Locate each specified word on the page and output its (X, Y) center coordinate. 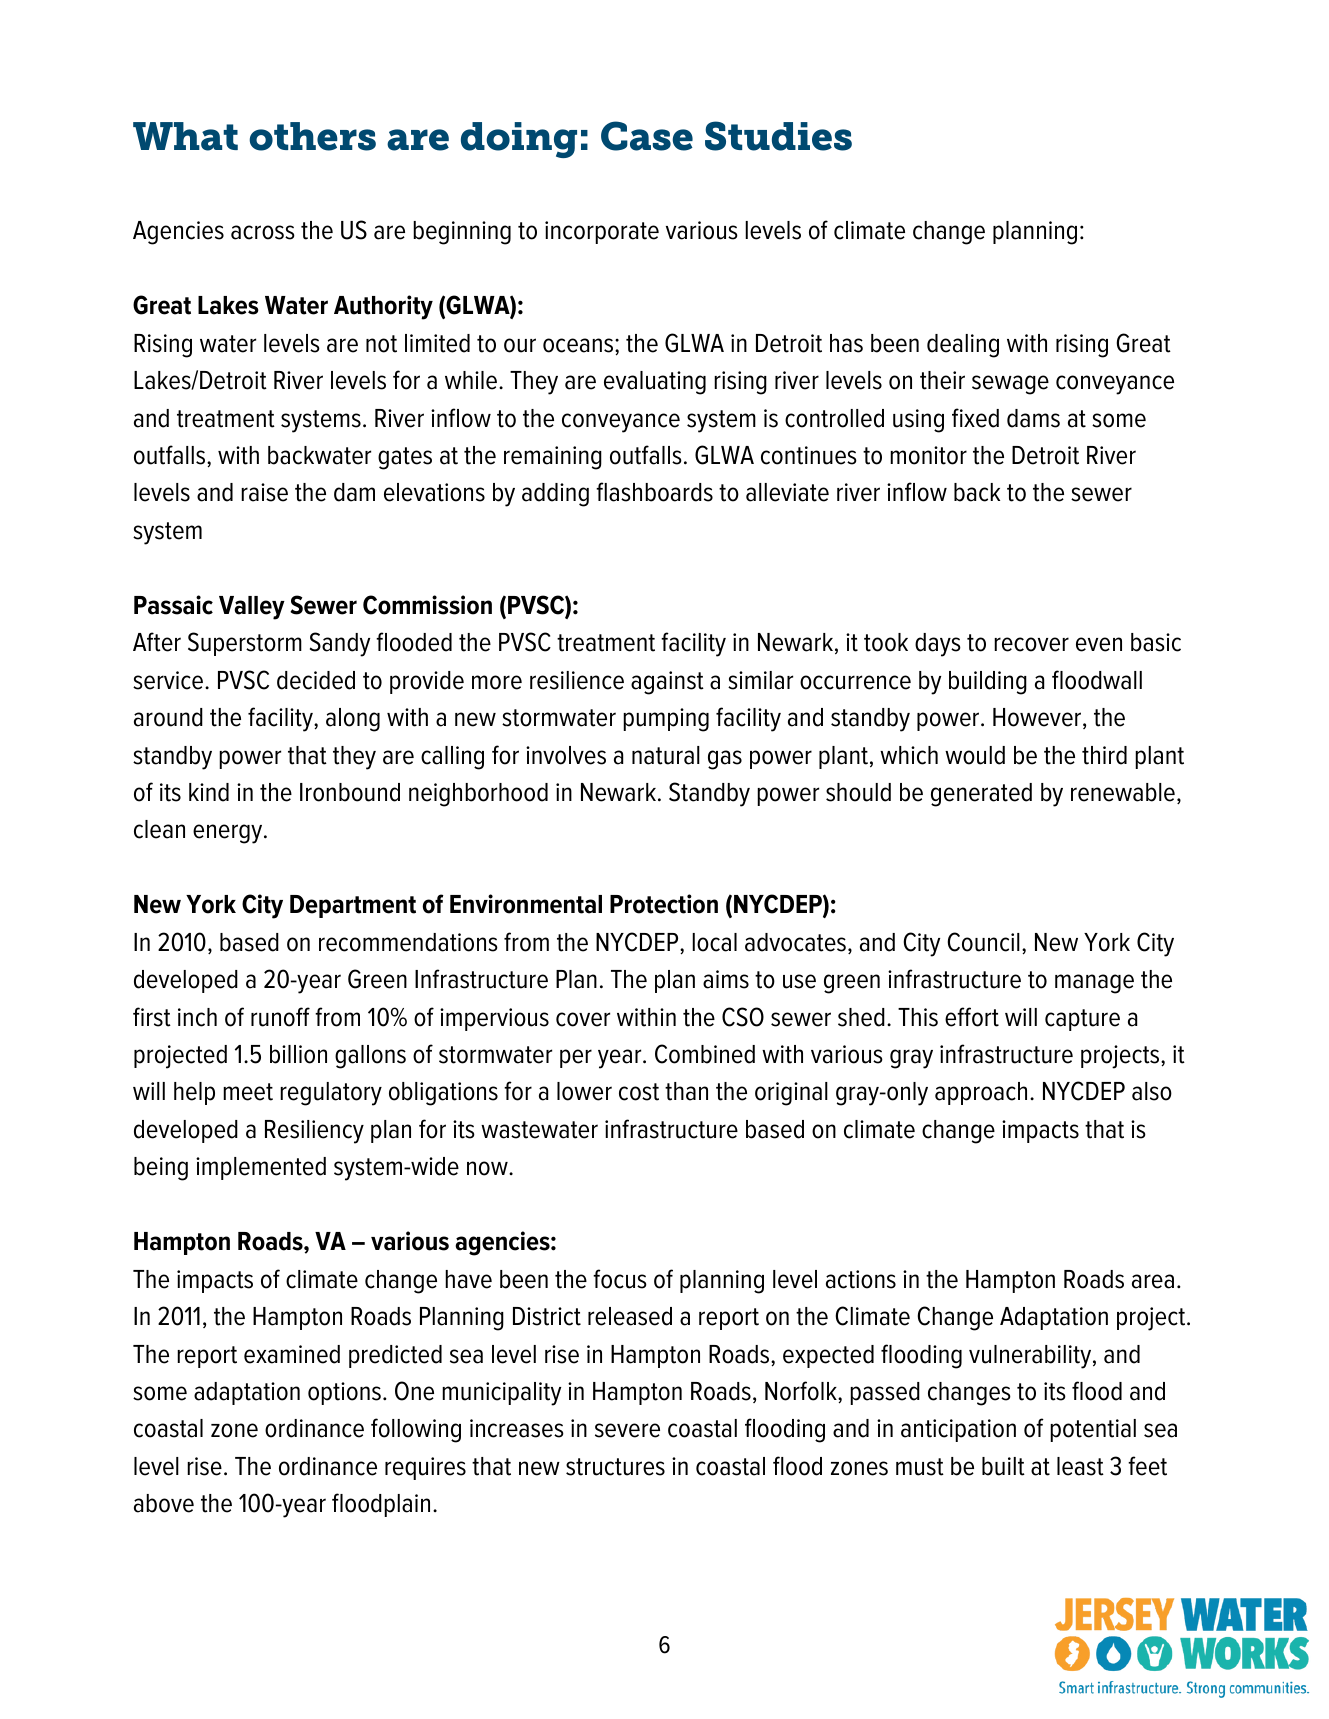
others (312, 136)
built (1003, 1466)
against (667, 683)
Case (647, 136)
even (1099, 644)
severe (627, 1430)
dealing (963, 346)
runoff (280, 1017)
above (164, 1503)
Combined (705, 1054)
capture (1082, 1020)
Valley (252, 608)
